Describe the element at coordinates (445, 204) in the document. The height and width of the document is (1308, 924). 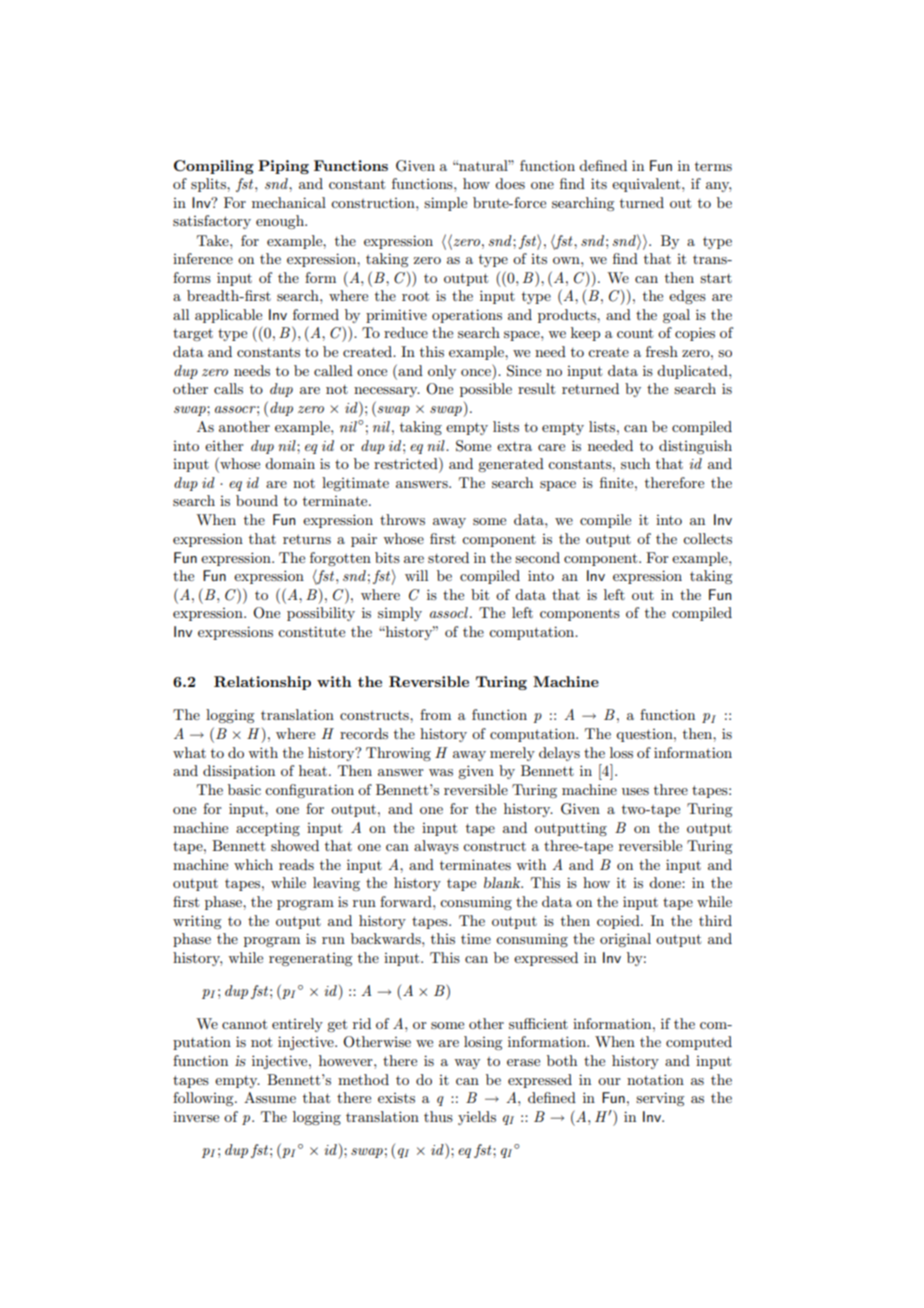
I see `simple` at that location.
